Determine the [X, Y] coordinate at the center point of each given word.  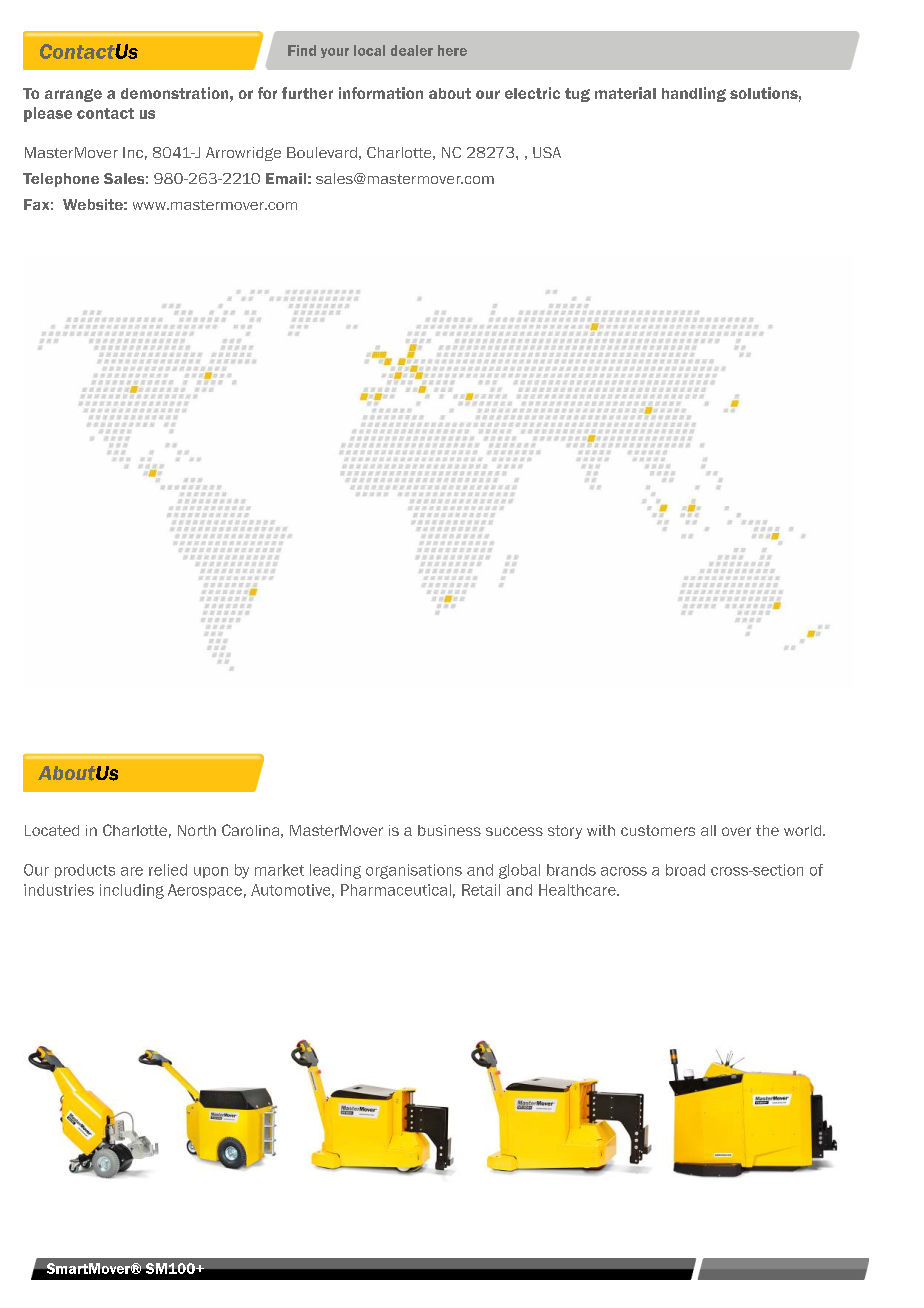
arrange [73, 95]
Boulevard [322, 152]
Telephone [61, 180]
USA [547, 152]
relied [168, 870]
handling [694, 94]
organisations [414, 871]
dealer [412, 50]
